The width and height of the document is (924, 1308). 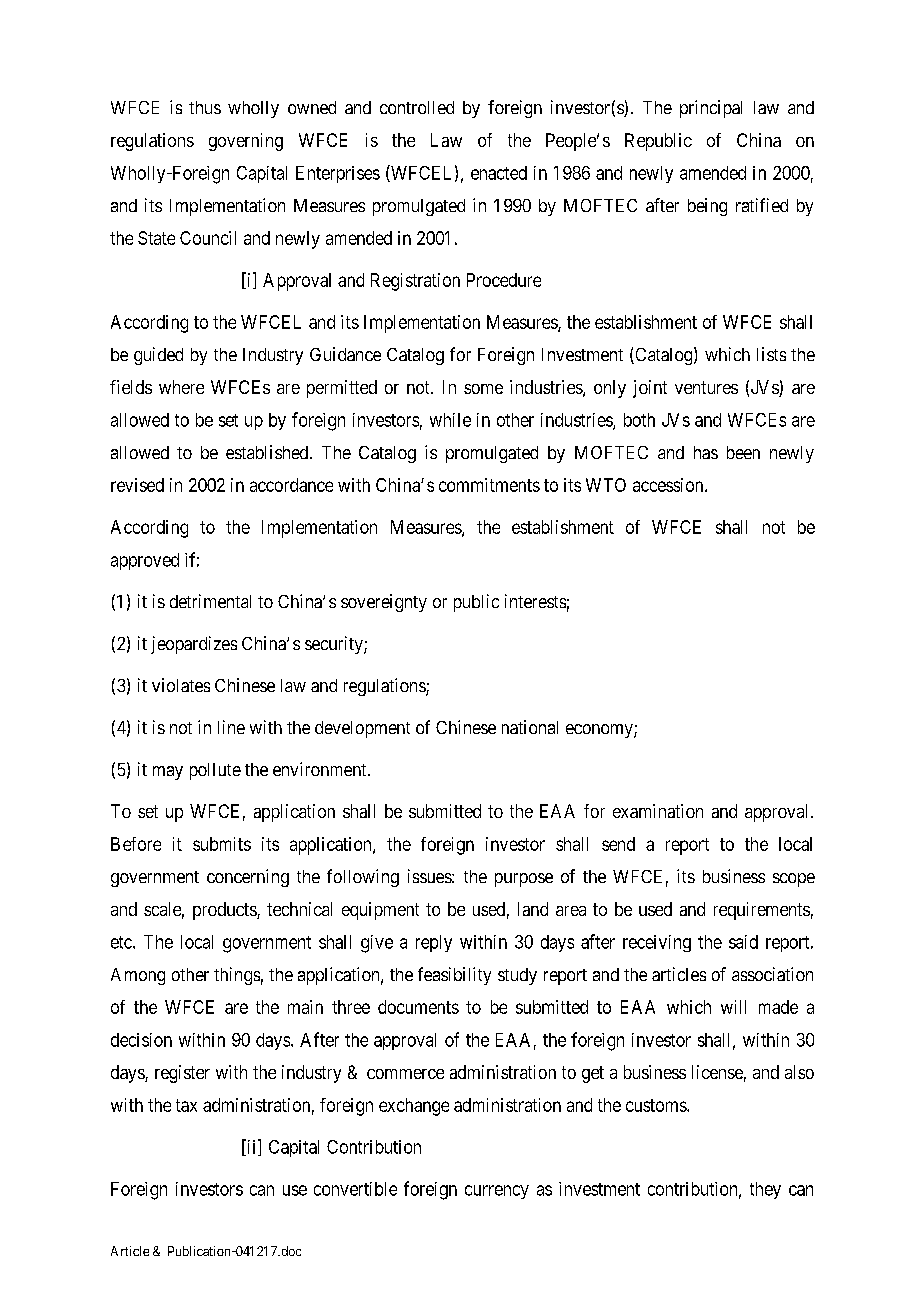 What do you see at coordinates (434, 943) in the document?
I see `reply` at bounding box center [434, 943].
